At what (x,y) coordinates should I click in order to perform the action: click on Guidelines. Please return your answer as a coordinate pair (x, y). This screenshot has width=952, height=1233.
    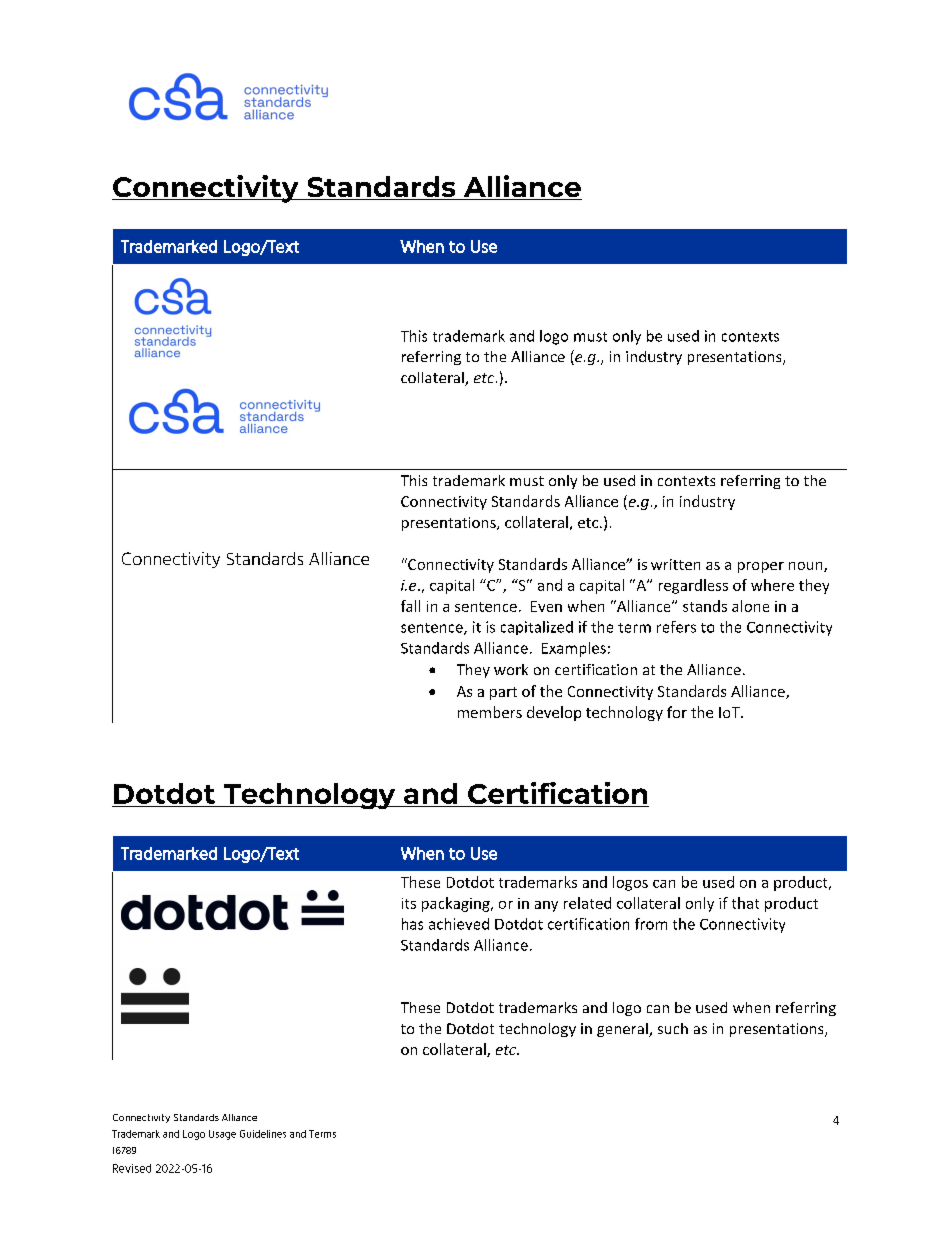
    Looking at the image, I should click on (263, 1134).
